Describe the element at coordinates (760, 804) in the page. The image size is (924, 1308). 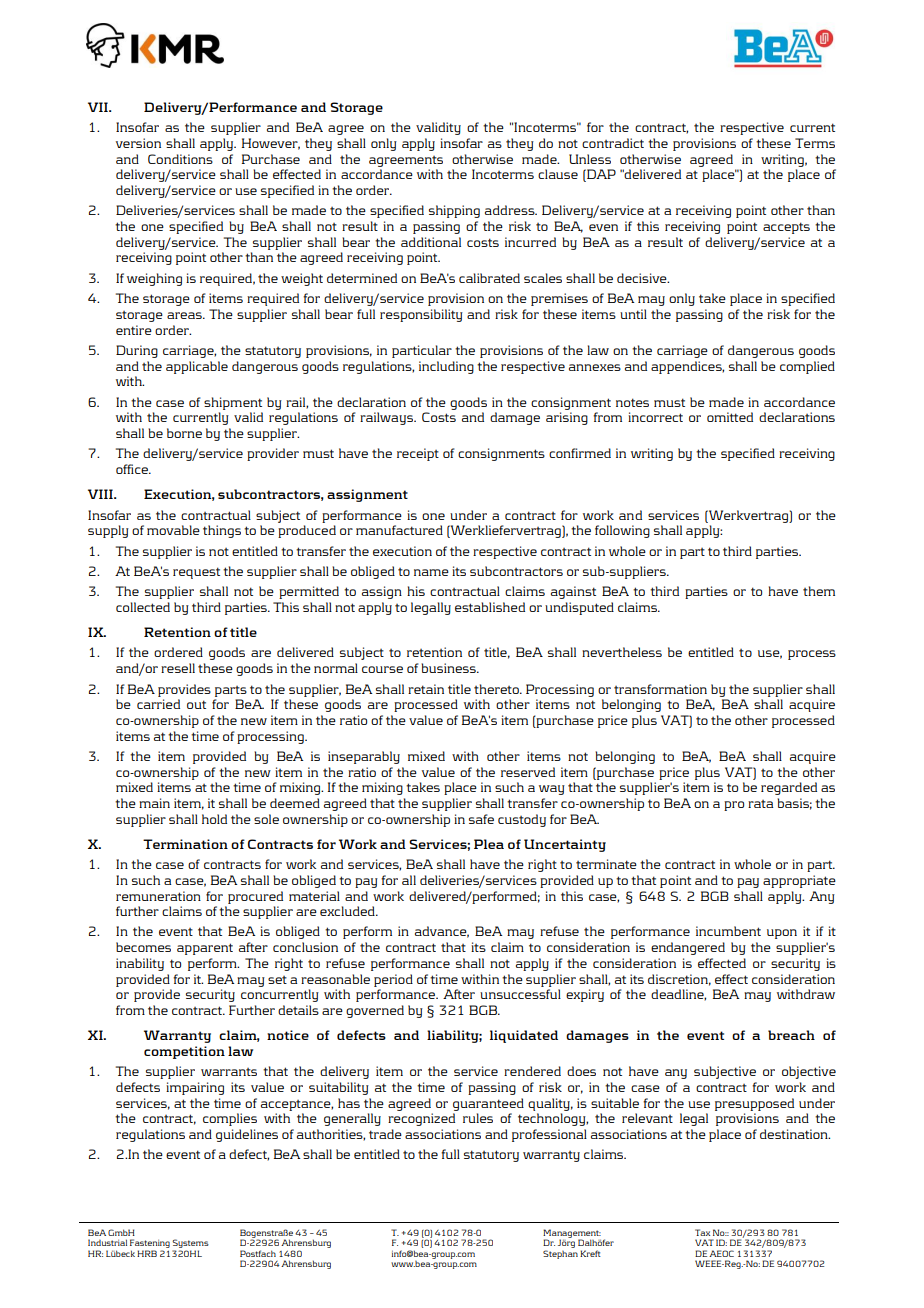
I see `rata` at that location.
